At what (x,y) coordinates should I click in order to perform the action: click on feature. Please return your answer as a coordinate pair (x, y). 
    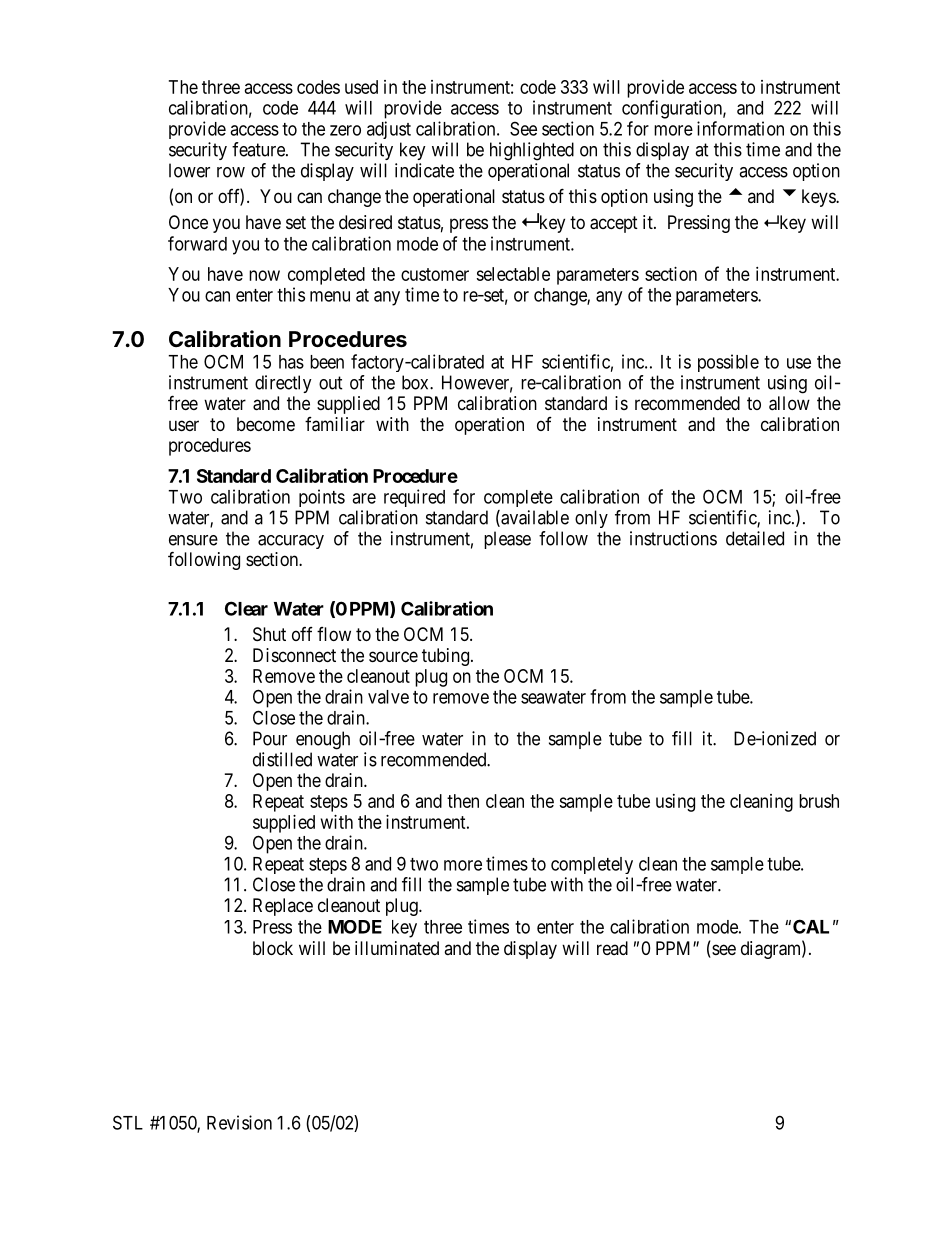
    Looking at the image, I should click on (259, 149).
